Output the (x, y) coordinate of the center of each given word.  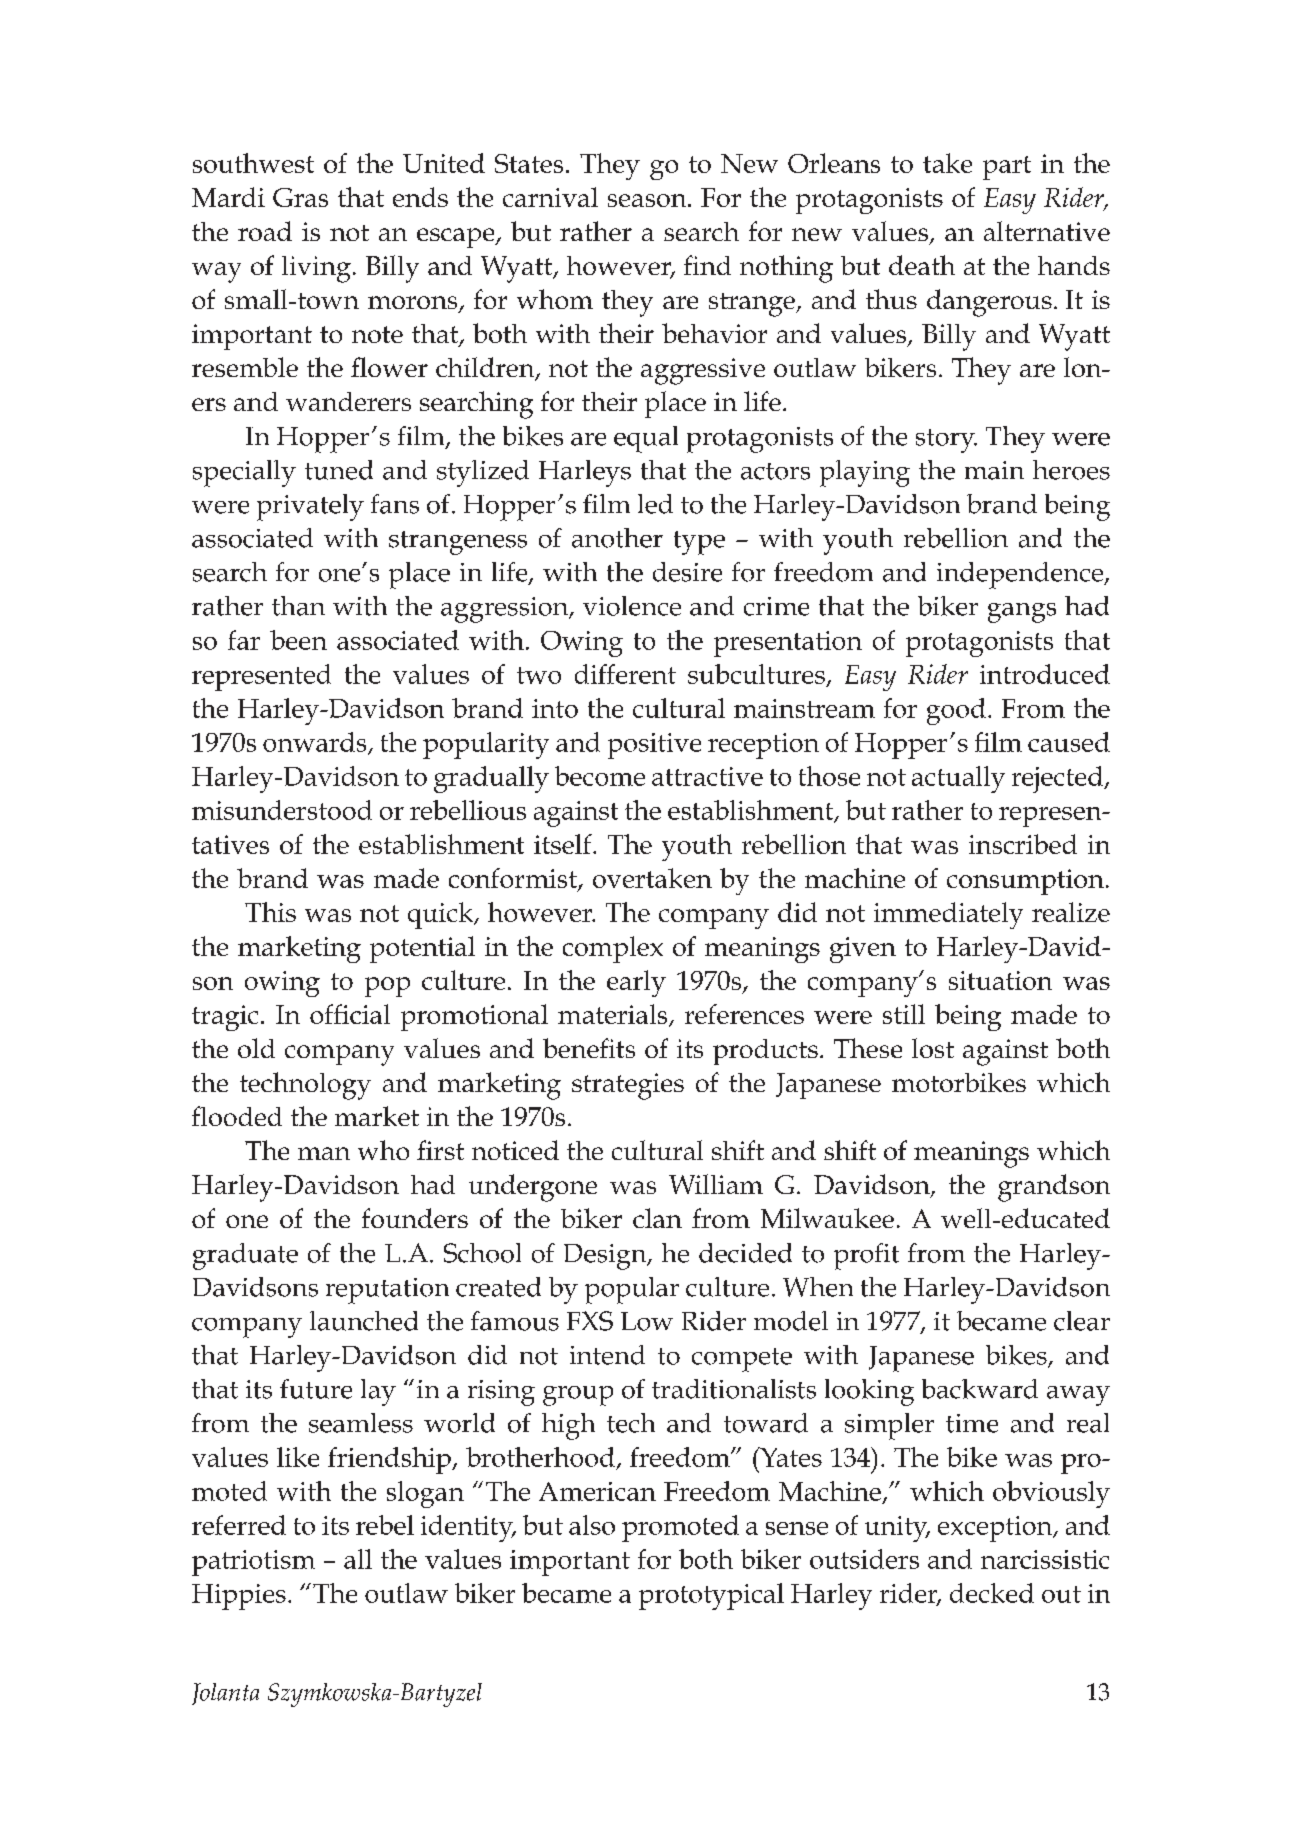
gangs (1022, 613)
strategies (628, 1086)
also (592, 1525)
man (324, 1153)
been (298, 640)
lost (933, 1048)
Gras (300, 197)
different (625, 674)
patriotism (253, 1563)
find (707, 265)
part (1007, 168)
